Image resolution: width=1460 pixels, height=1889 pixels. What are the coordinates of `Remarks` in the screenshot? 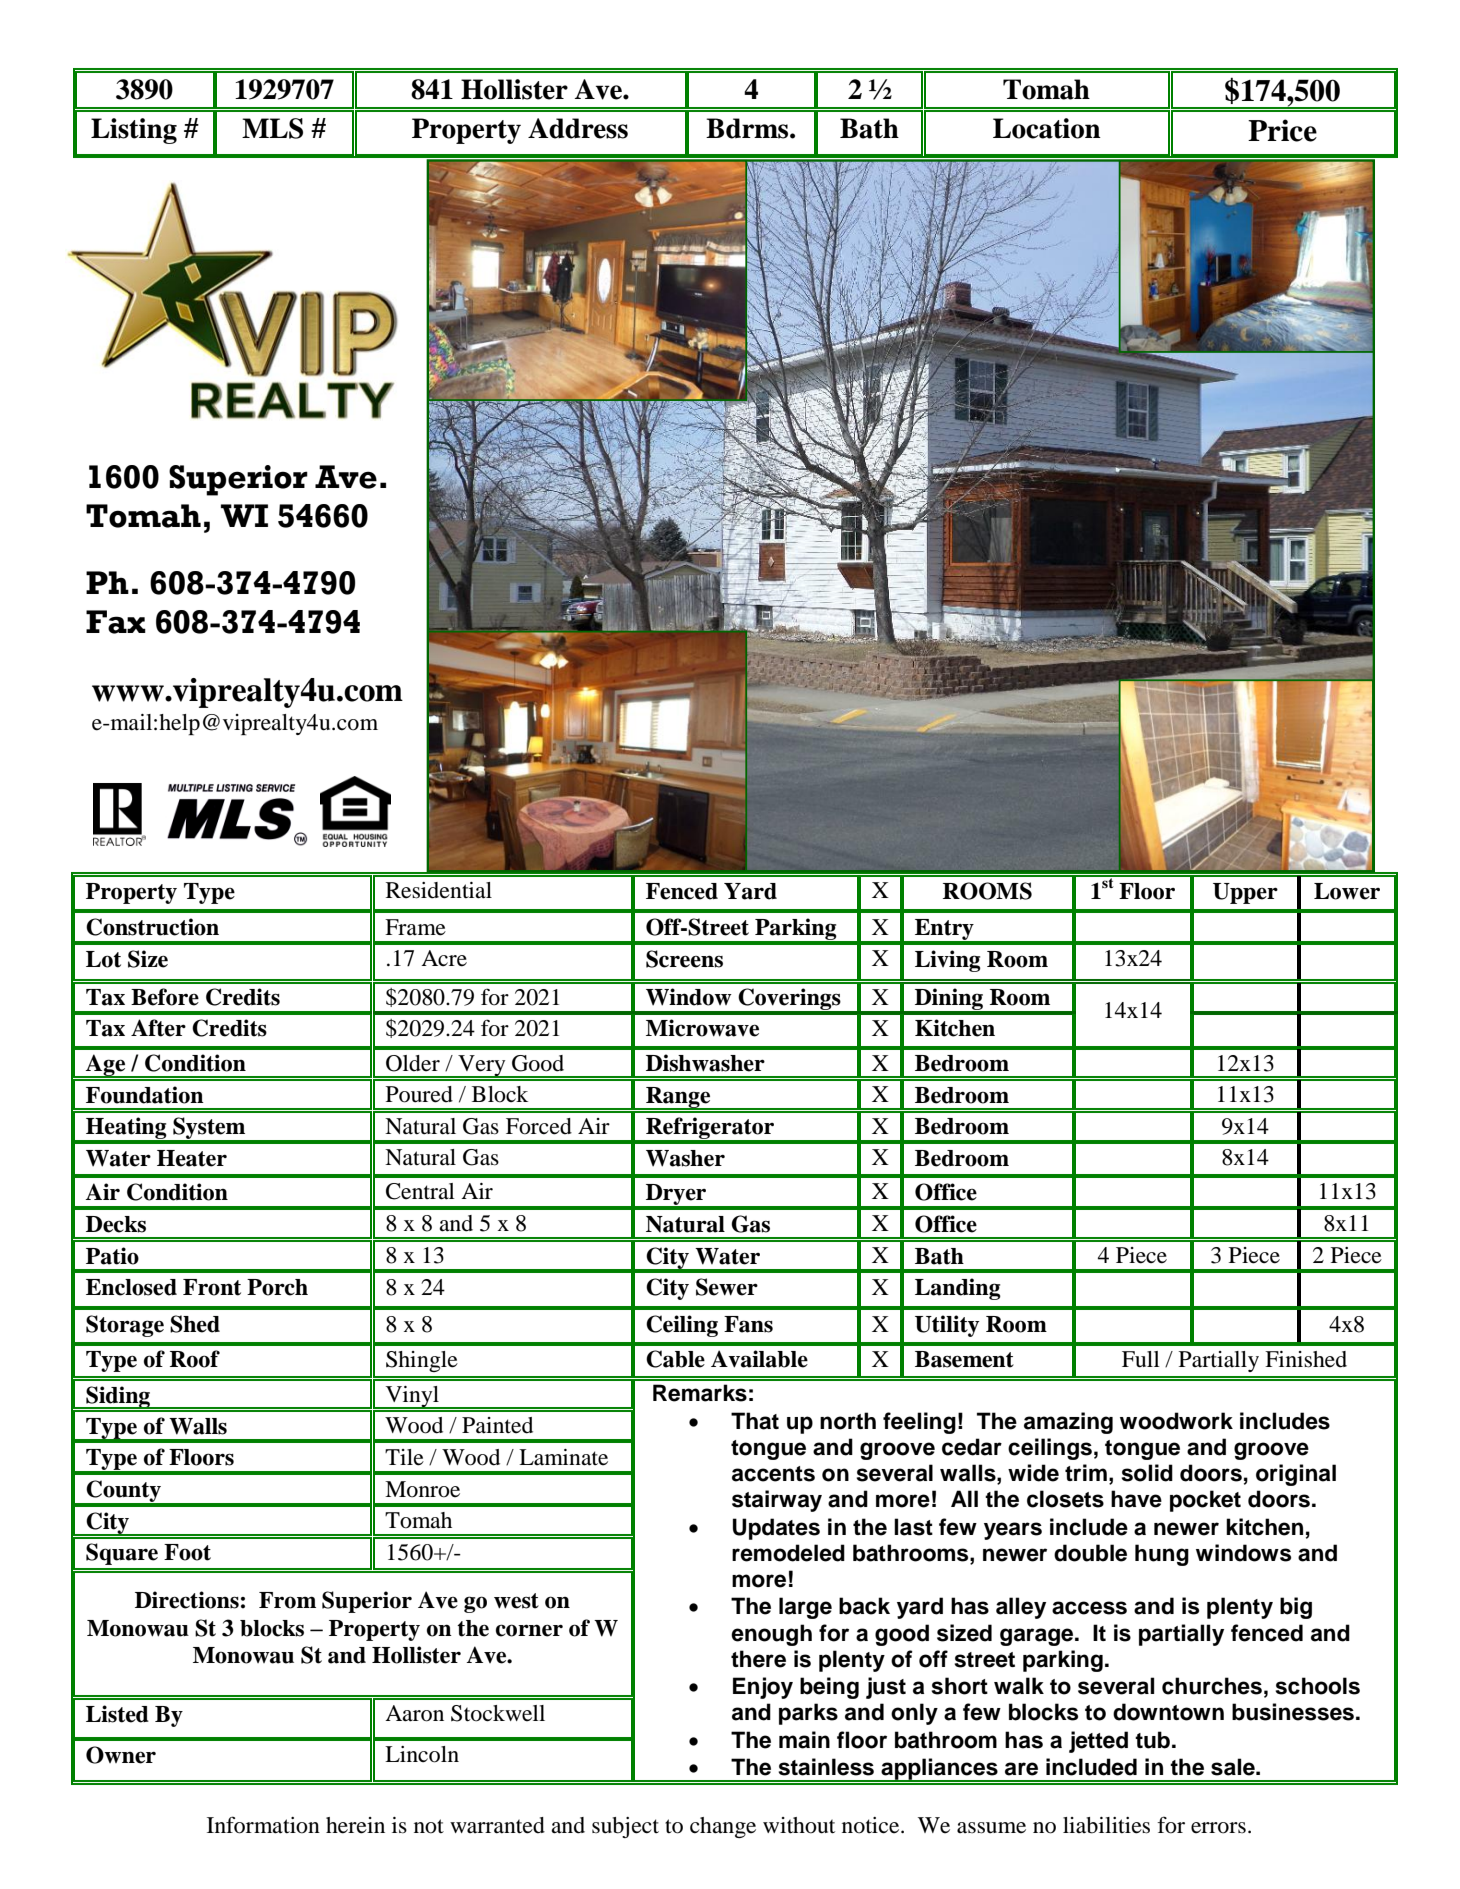 It's located at (700, 1393).
